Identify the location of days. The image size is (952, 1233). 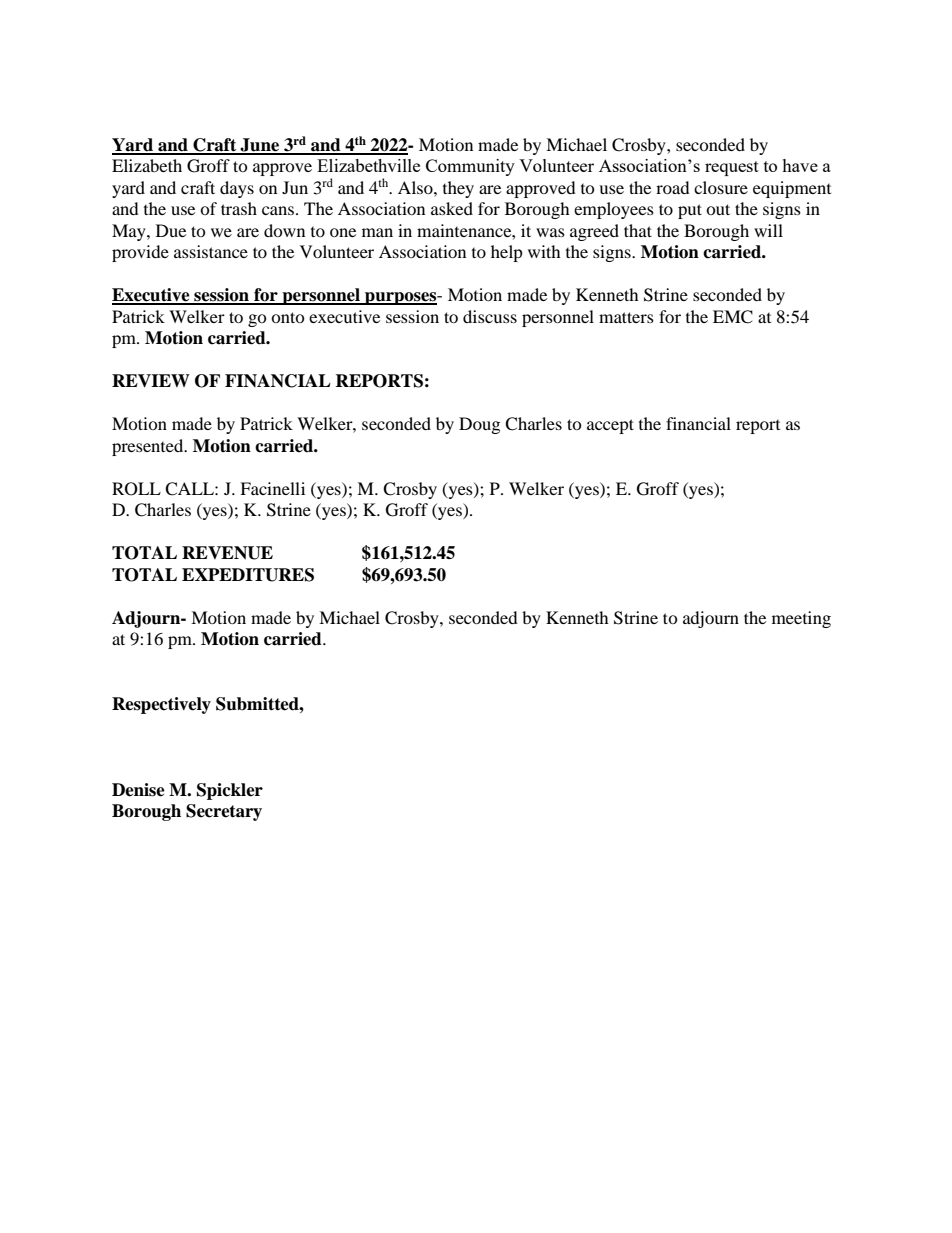
(237, 189).
